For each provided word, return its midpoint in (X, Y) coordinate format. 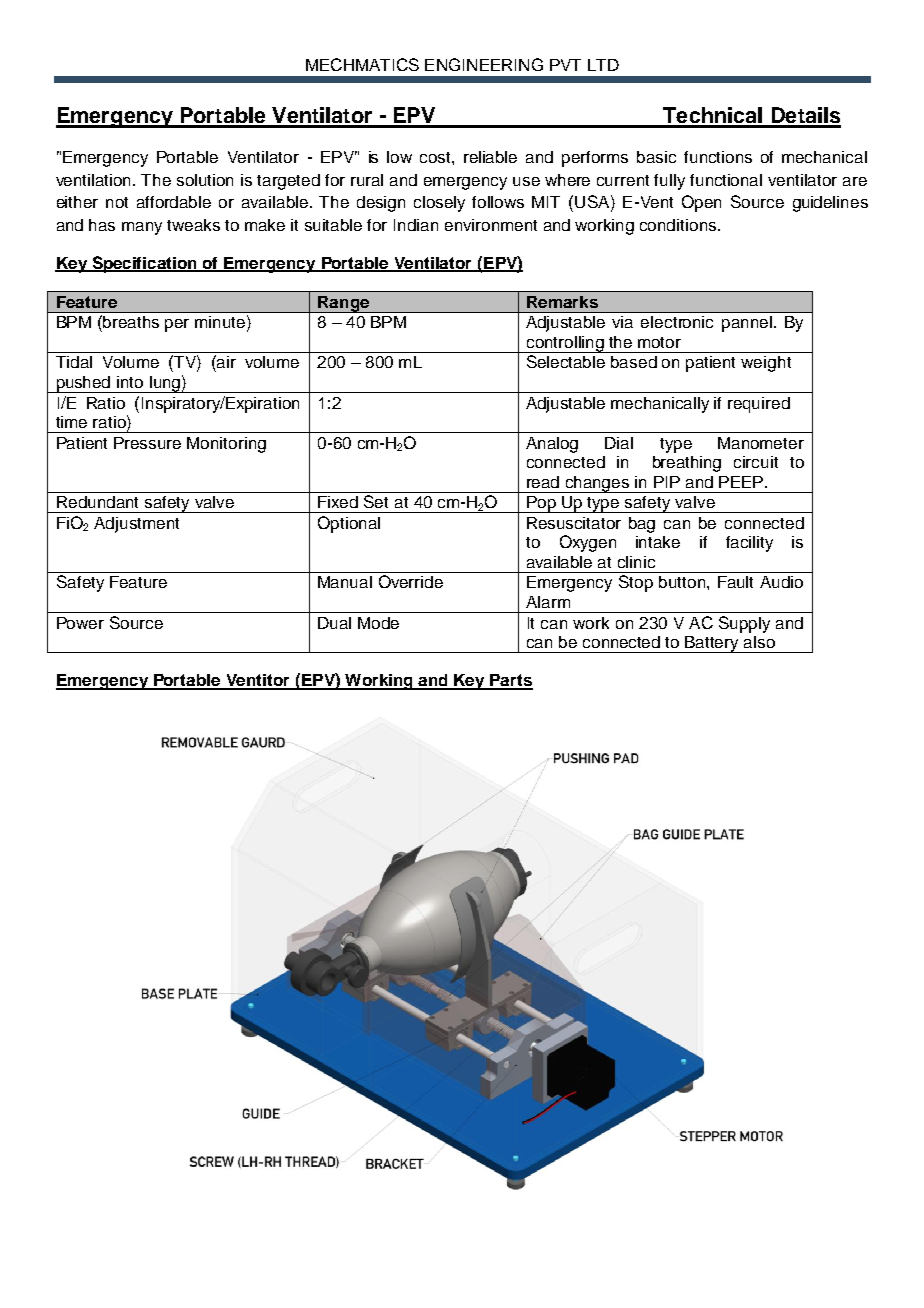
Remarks (562, 302)
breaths (131, 322)
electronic (677, 322)
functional (726, 180)
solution (205, 180)
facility (749, 544)
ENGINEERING (484, 64)
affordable (174, 202)
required (759, 405)
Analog (552, 445)
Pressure (147, 443)
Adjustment (136, 525)
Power (80, 623)
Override (411, 581)
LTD (603, 65)
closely (439, 204)
